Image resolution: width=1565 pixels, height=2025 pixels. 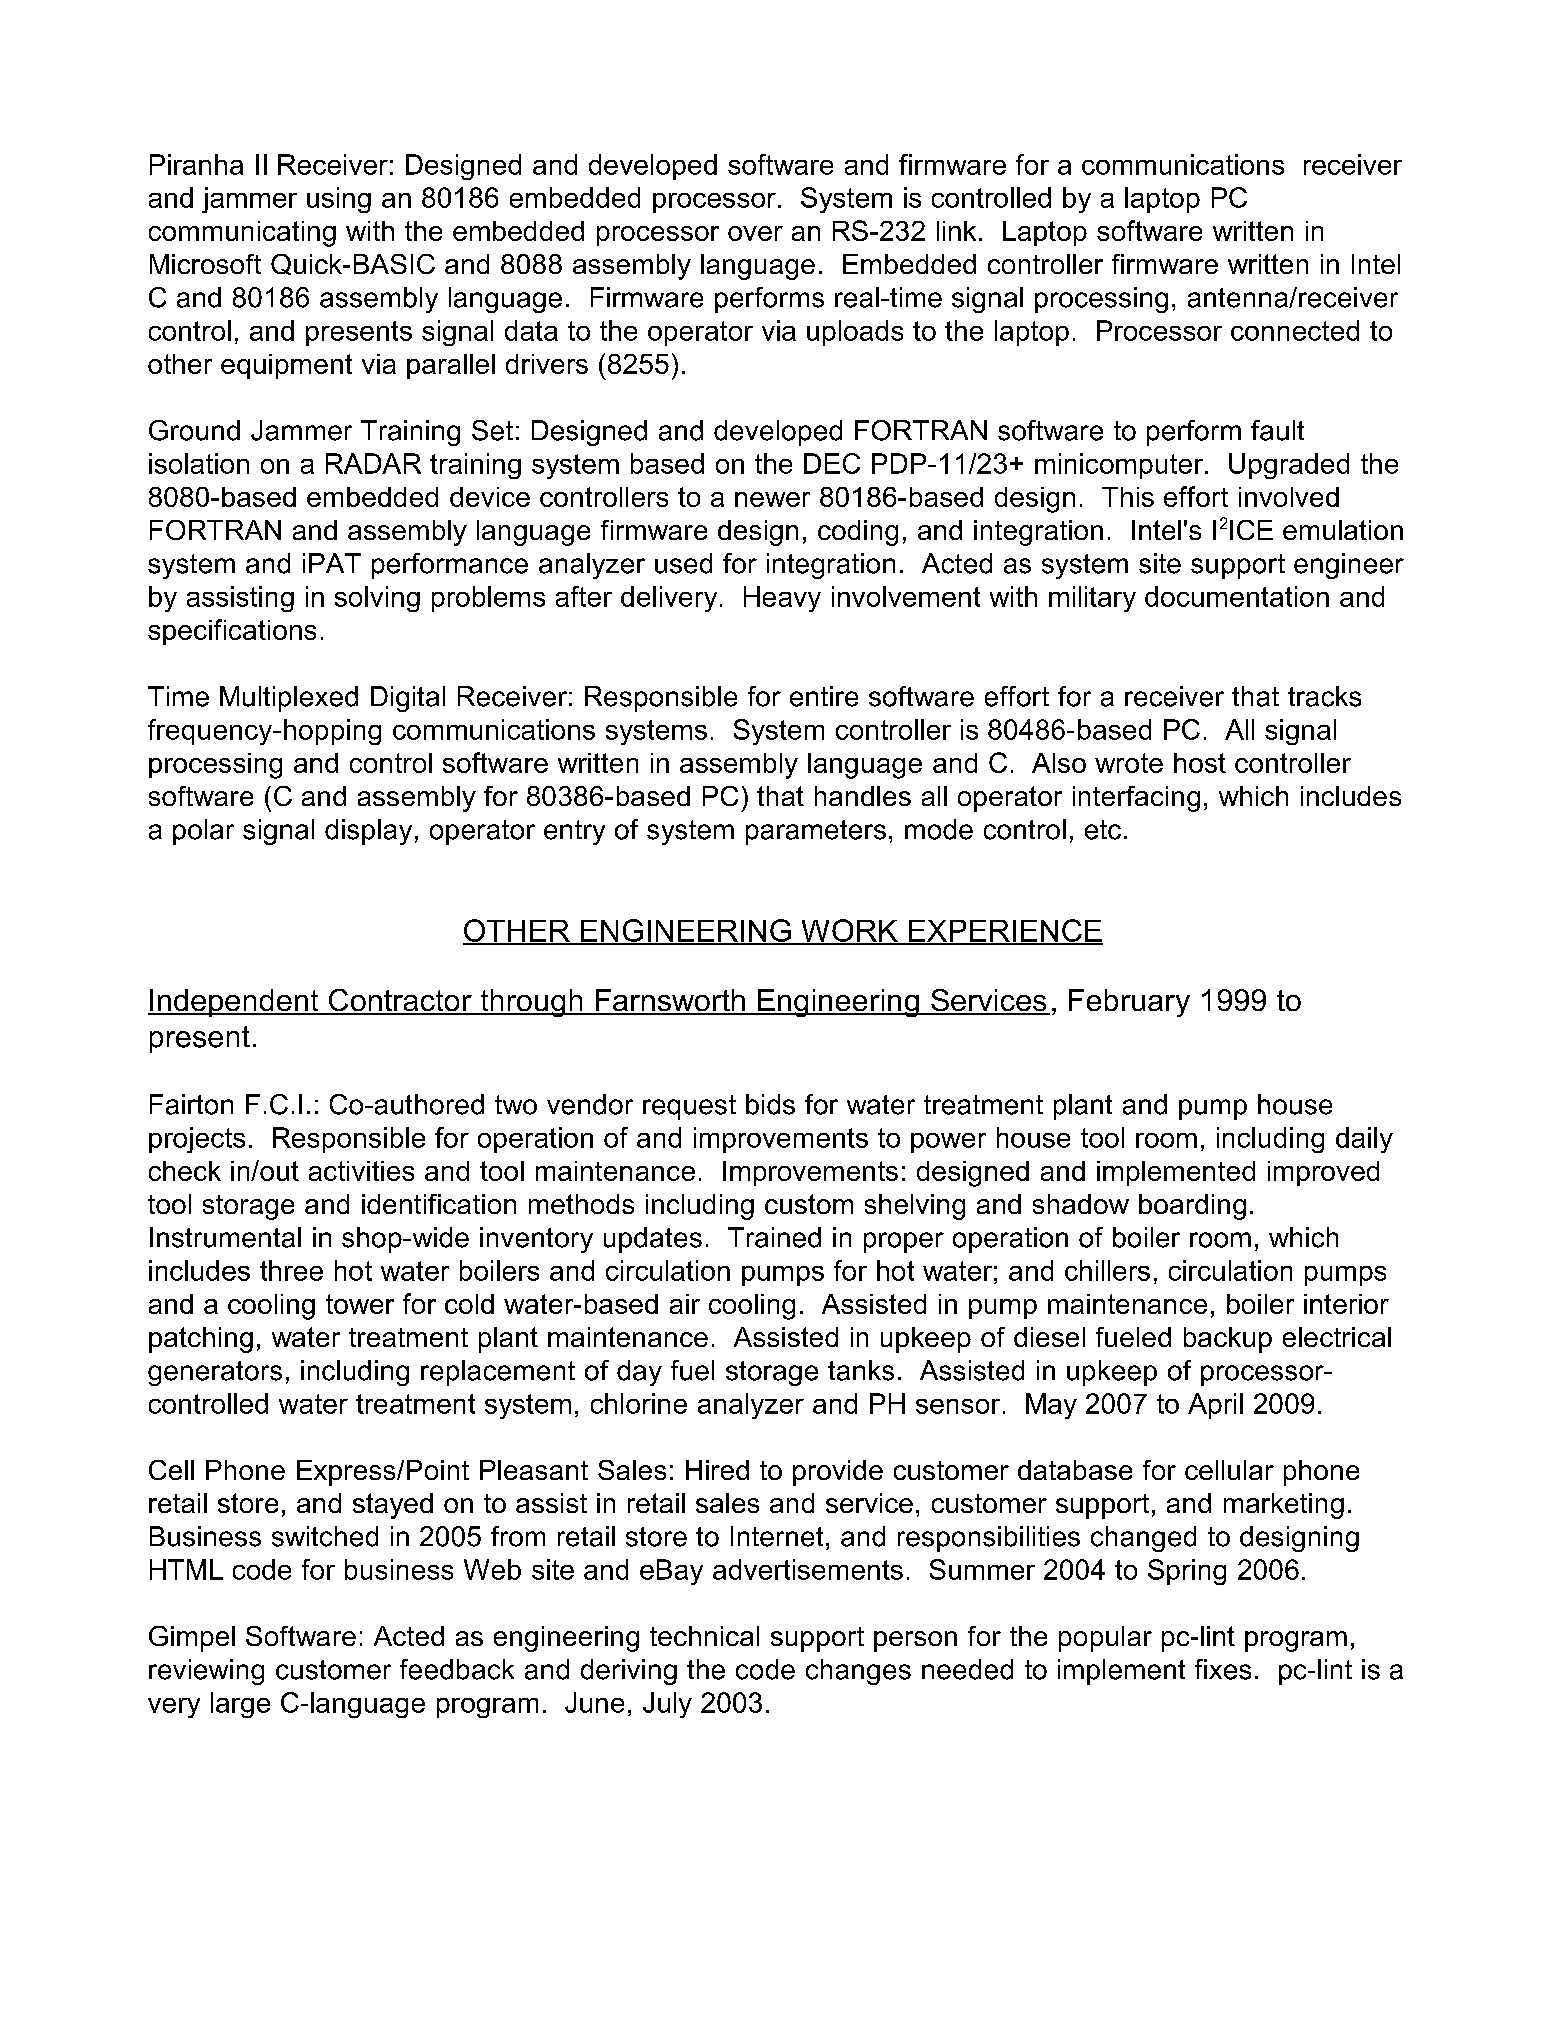 What do you see at coordinates (770, 1104) in the page?
I see `bids` at bounding box center [770, 1104].
